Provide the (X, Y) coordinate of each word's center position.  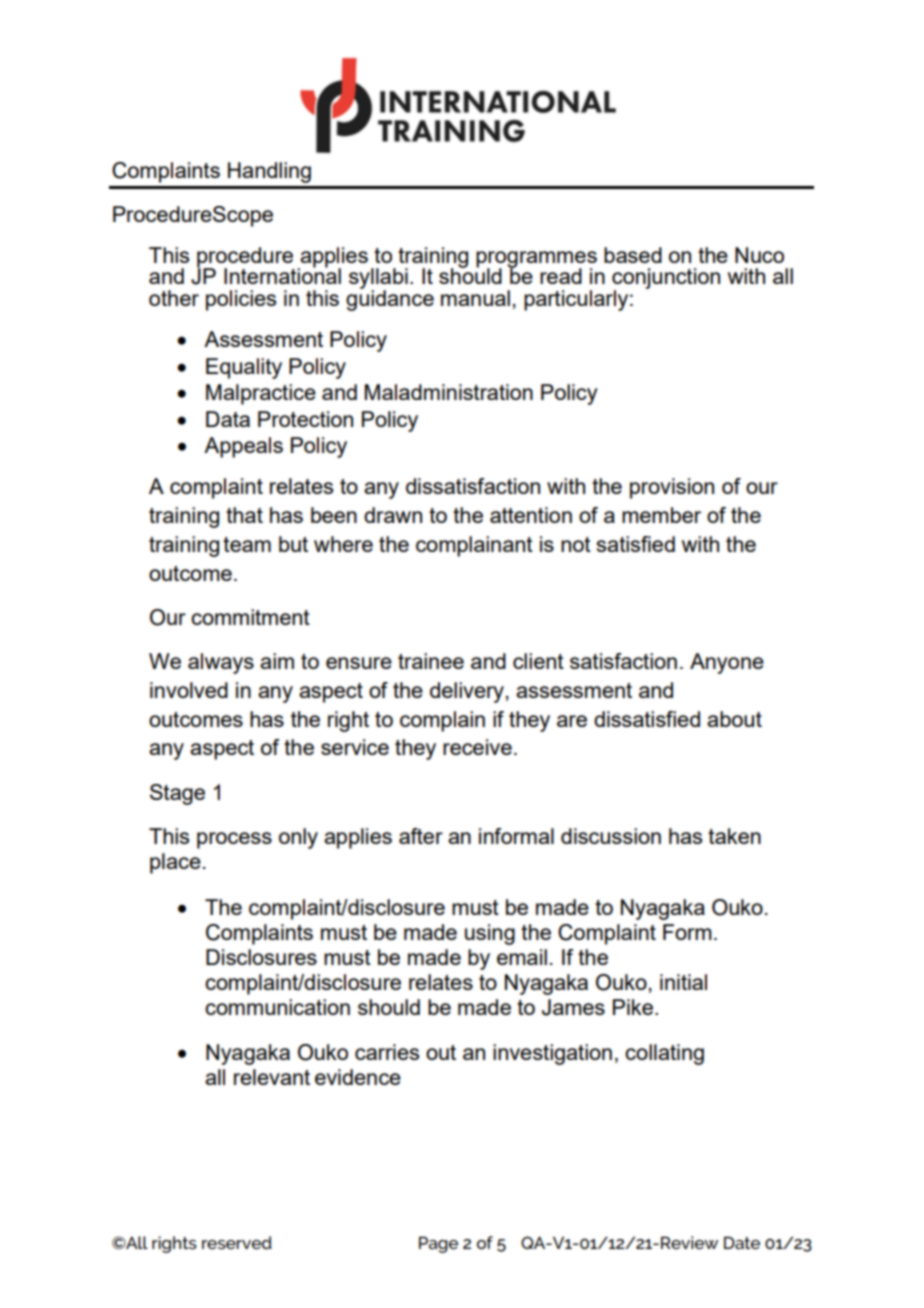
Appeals (243, 447)
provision (672, 488)
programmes (536, 260)
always (221, 663)
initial (683, 982)
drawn (393, 515)
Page (438, 1244)
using (490, 934)
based (633, 255)
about (734, 719)
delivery (467, 692)
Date (742, 1242)
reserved (237, 1242)
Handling (269, 172)
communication (277, 1007)
